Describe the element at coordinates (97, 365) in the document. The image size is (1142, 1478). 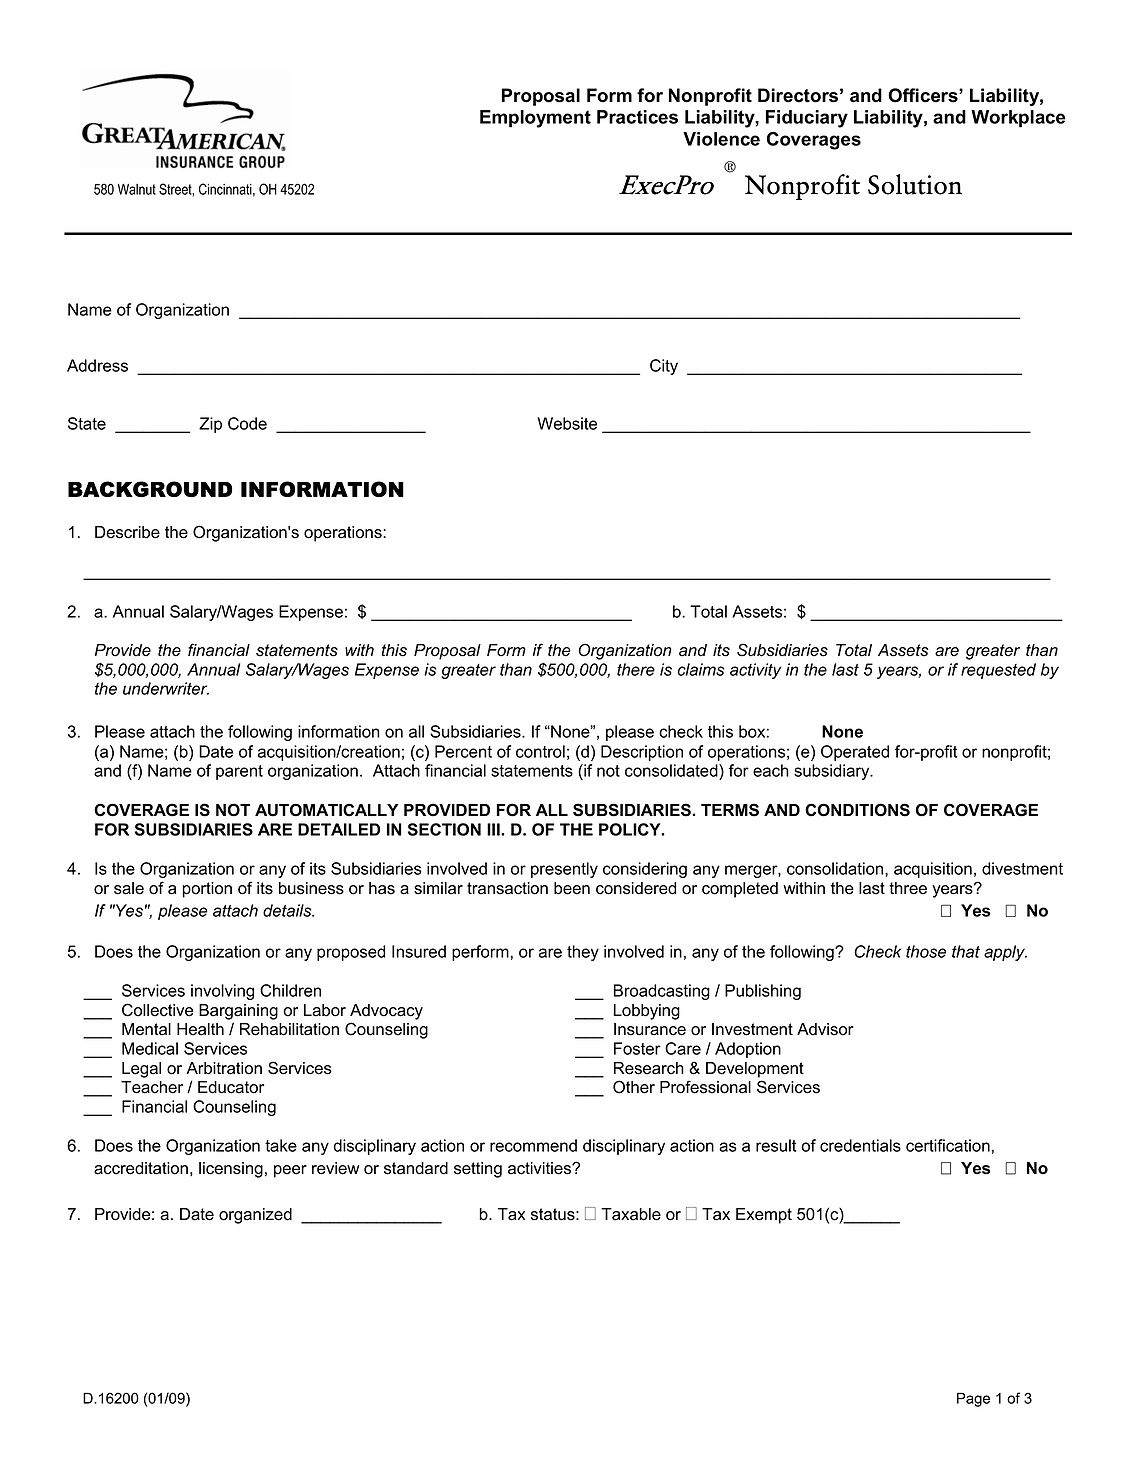
I see `Address` at that location.
